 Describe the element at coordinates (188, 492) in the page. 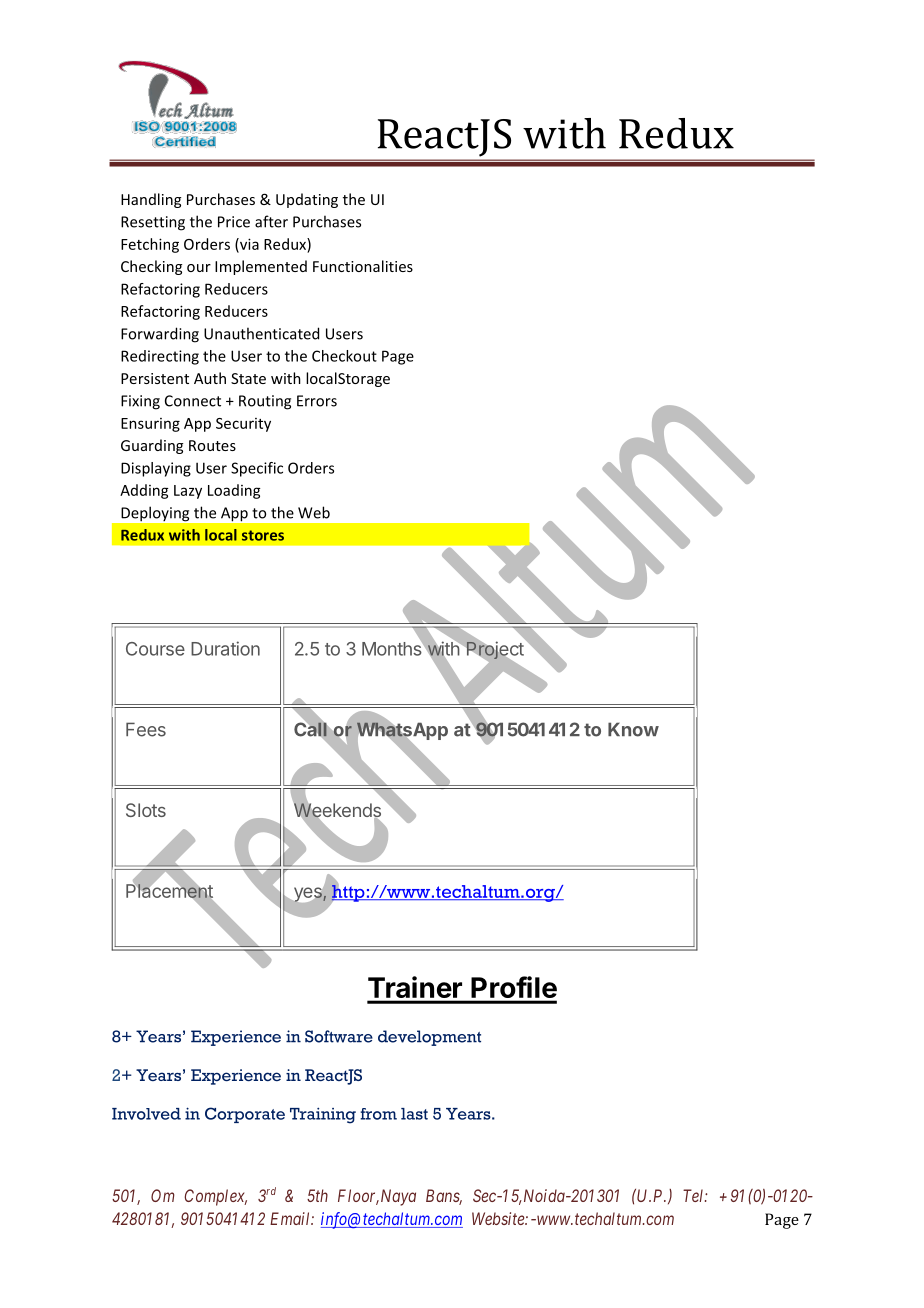

I see `Lazy` at that location.
